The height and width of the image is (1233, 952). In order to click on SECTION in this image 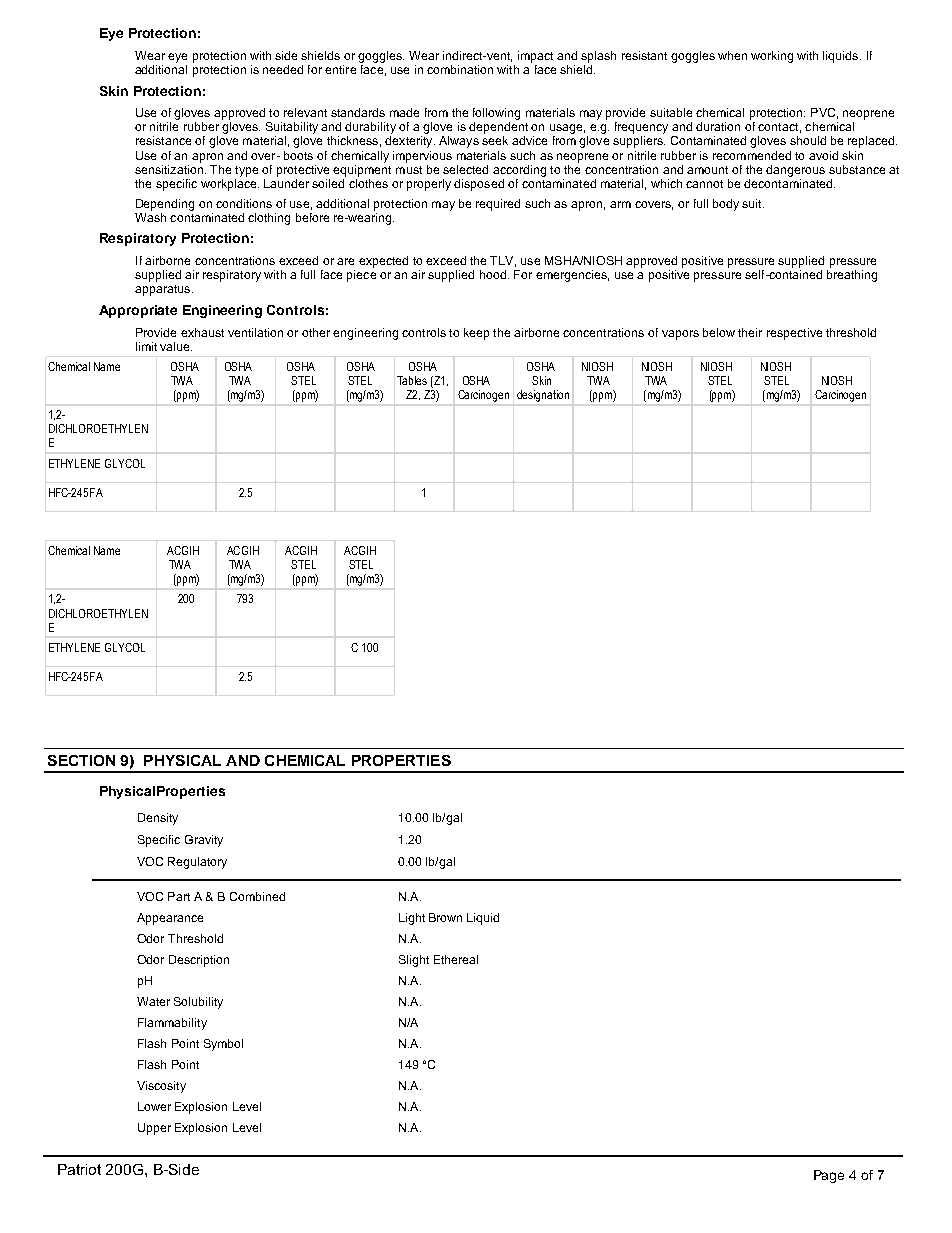, I will do `click(81, 760)`.
